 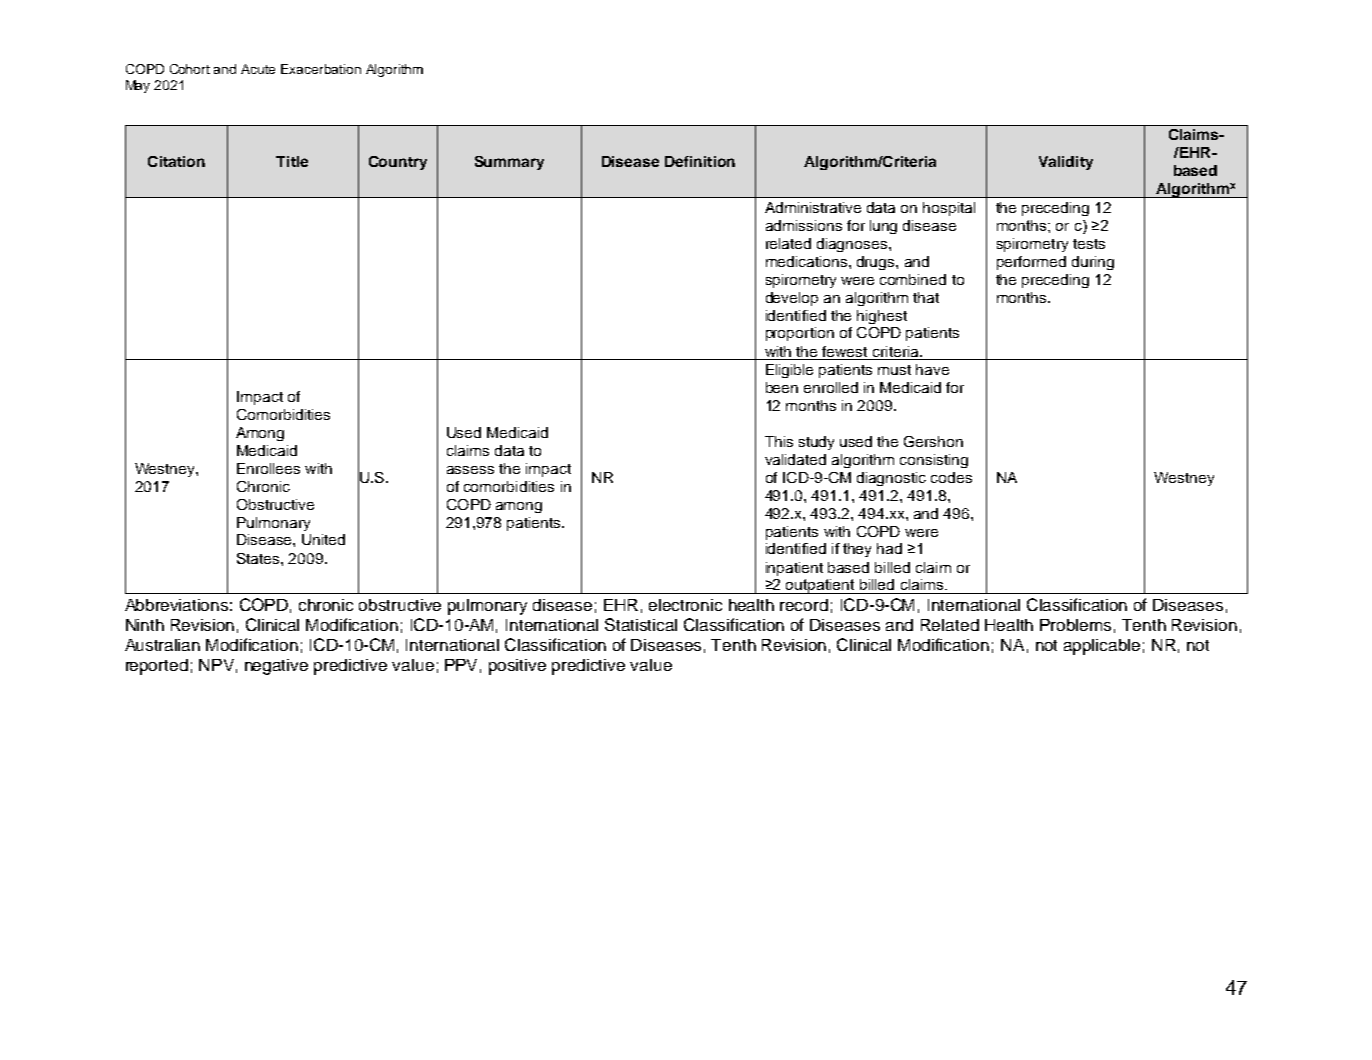 What do you see at coordinates (470, 470) in the document?
I see `assess` at bounding box center [470, 470].
